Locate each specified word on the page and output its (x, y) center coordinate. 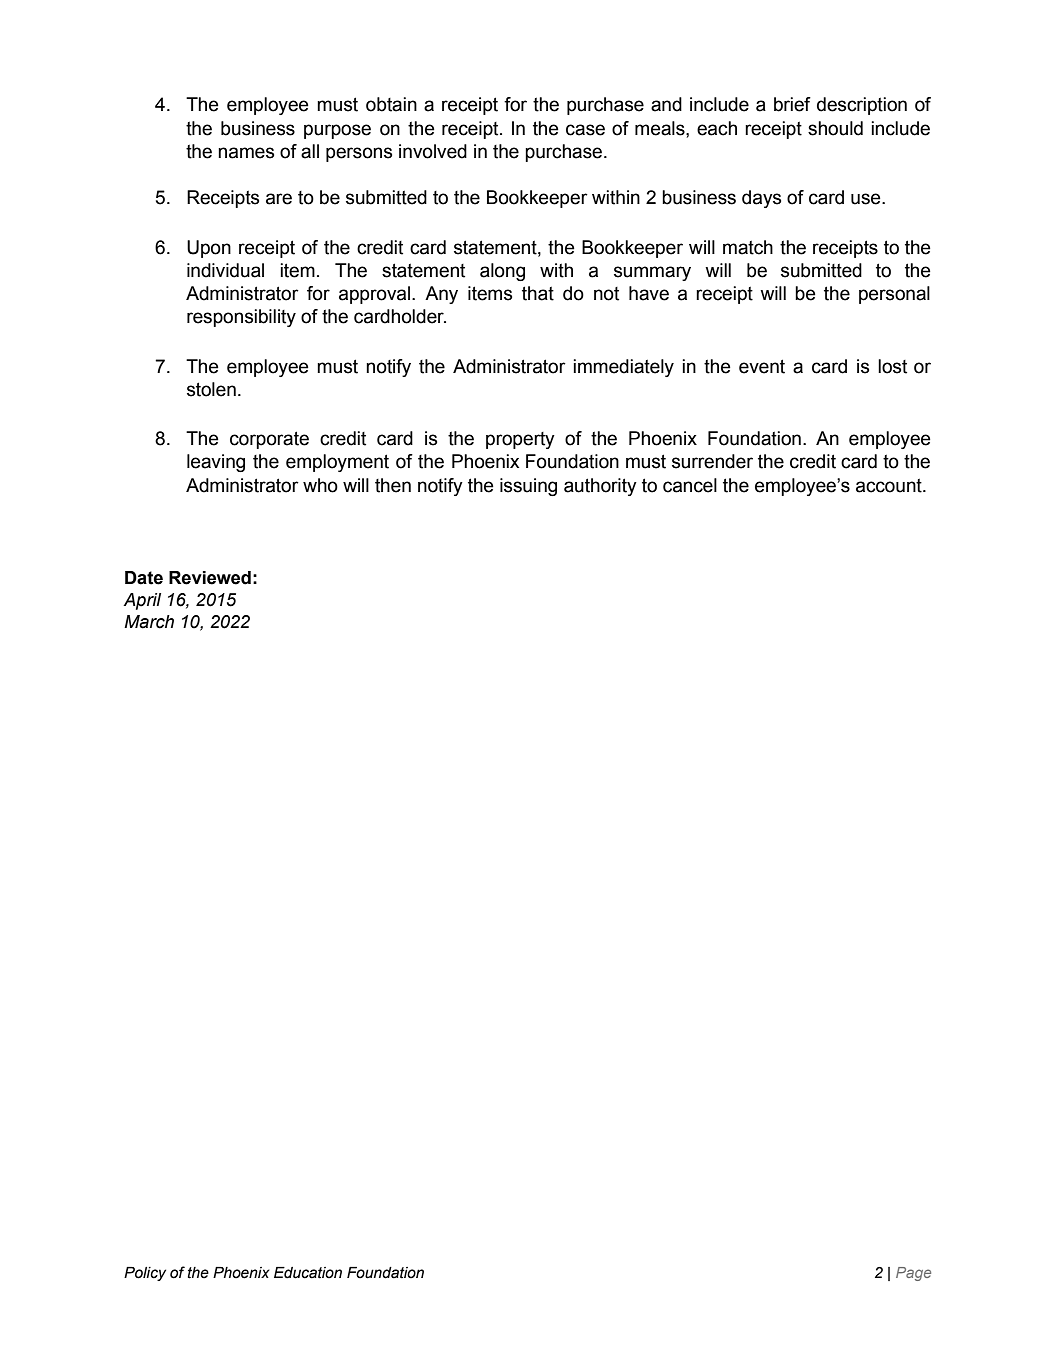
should (835, 128)
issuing (528, 487)
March (149, 622)
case (585, 130)
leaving (216, 463)
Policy (145, 1274)
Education (308, 1273)
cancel (690, 485)
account (890, 486)
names (246, 153)
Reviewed (210, 578)
